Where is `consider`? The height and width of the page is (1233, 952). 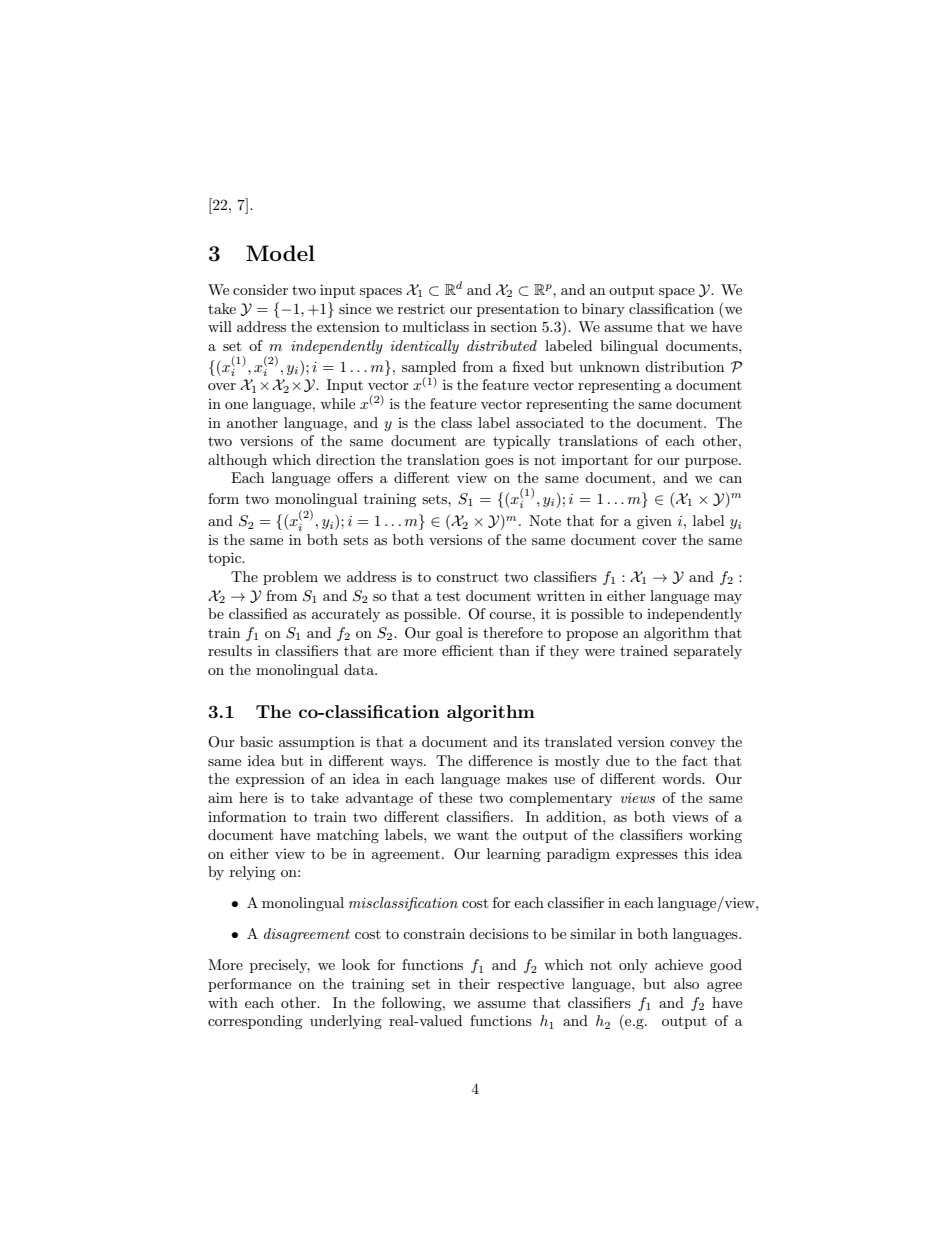
consider is located at coordinates (260, 289).
